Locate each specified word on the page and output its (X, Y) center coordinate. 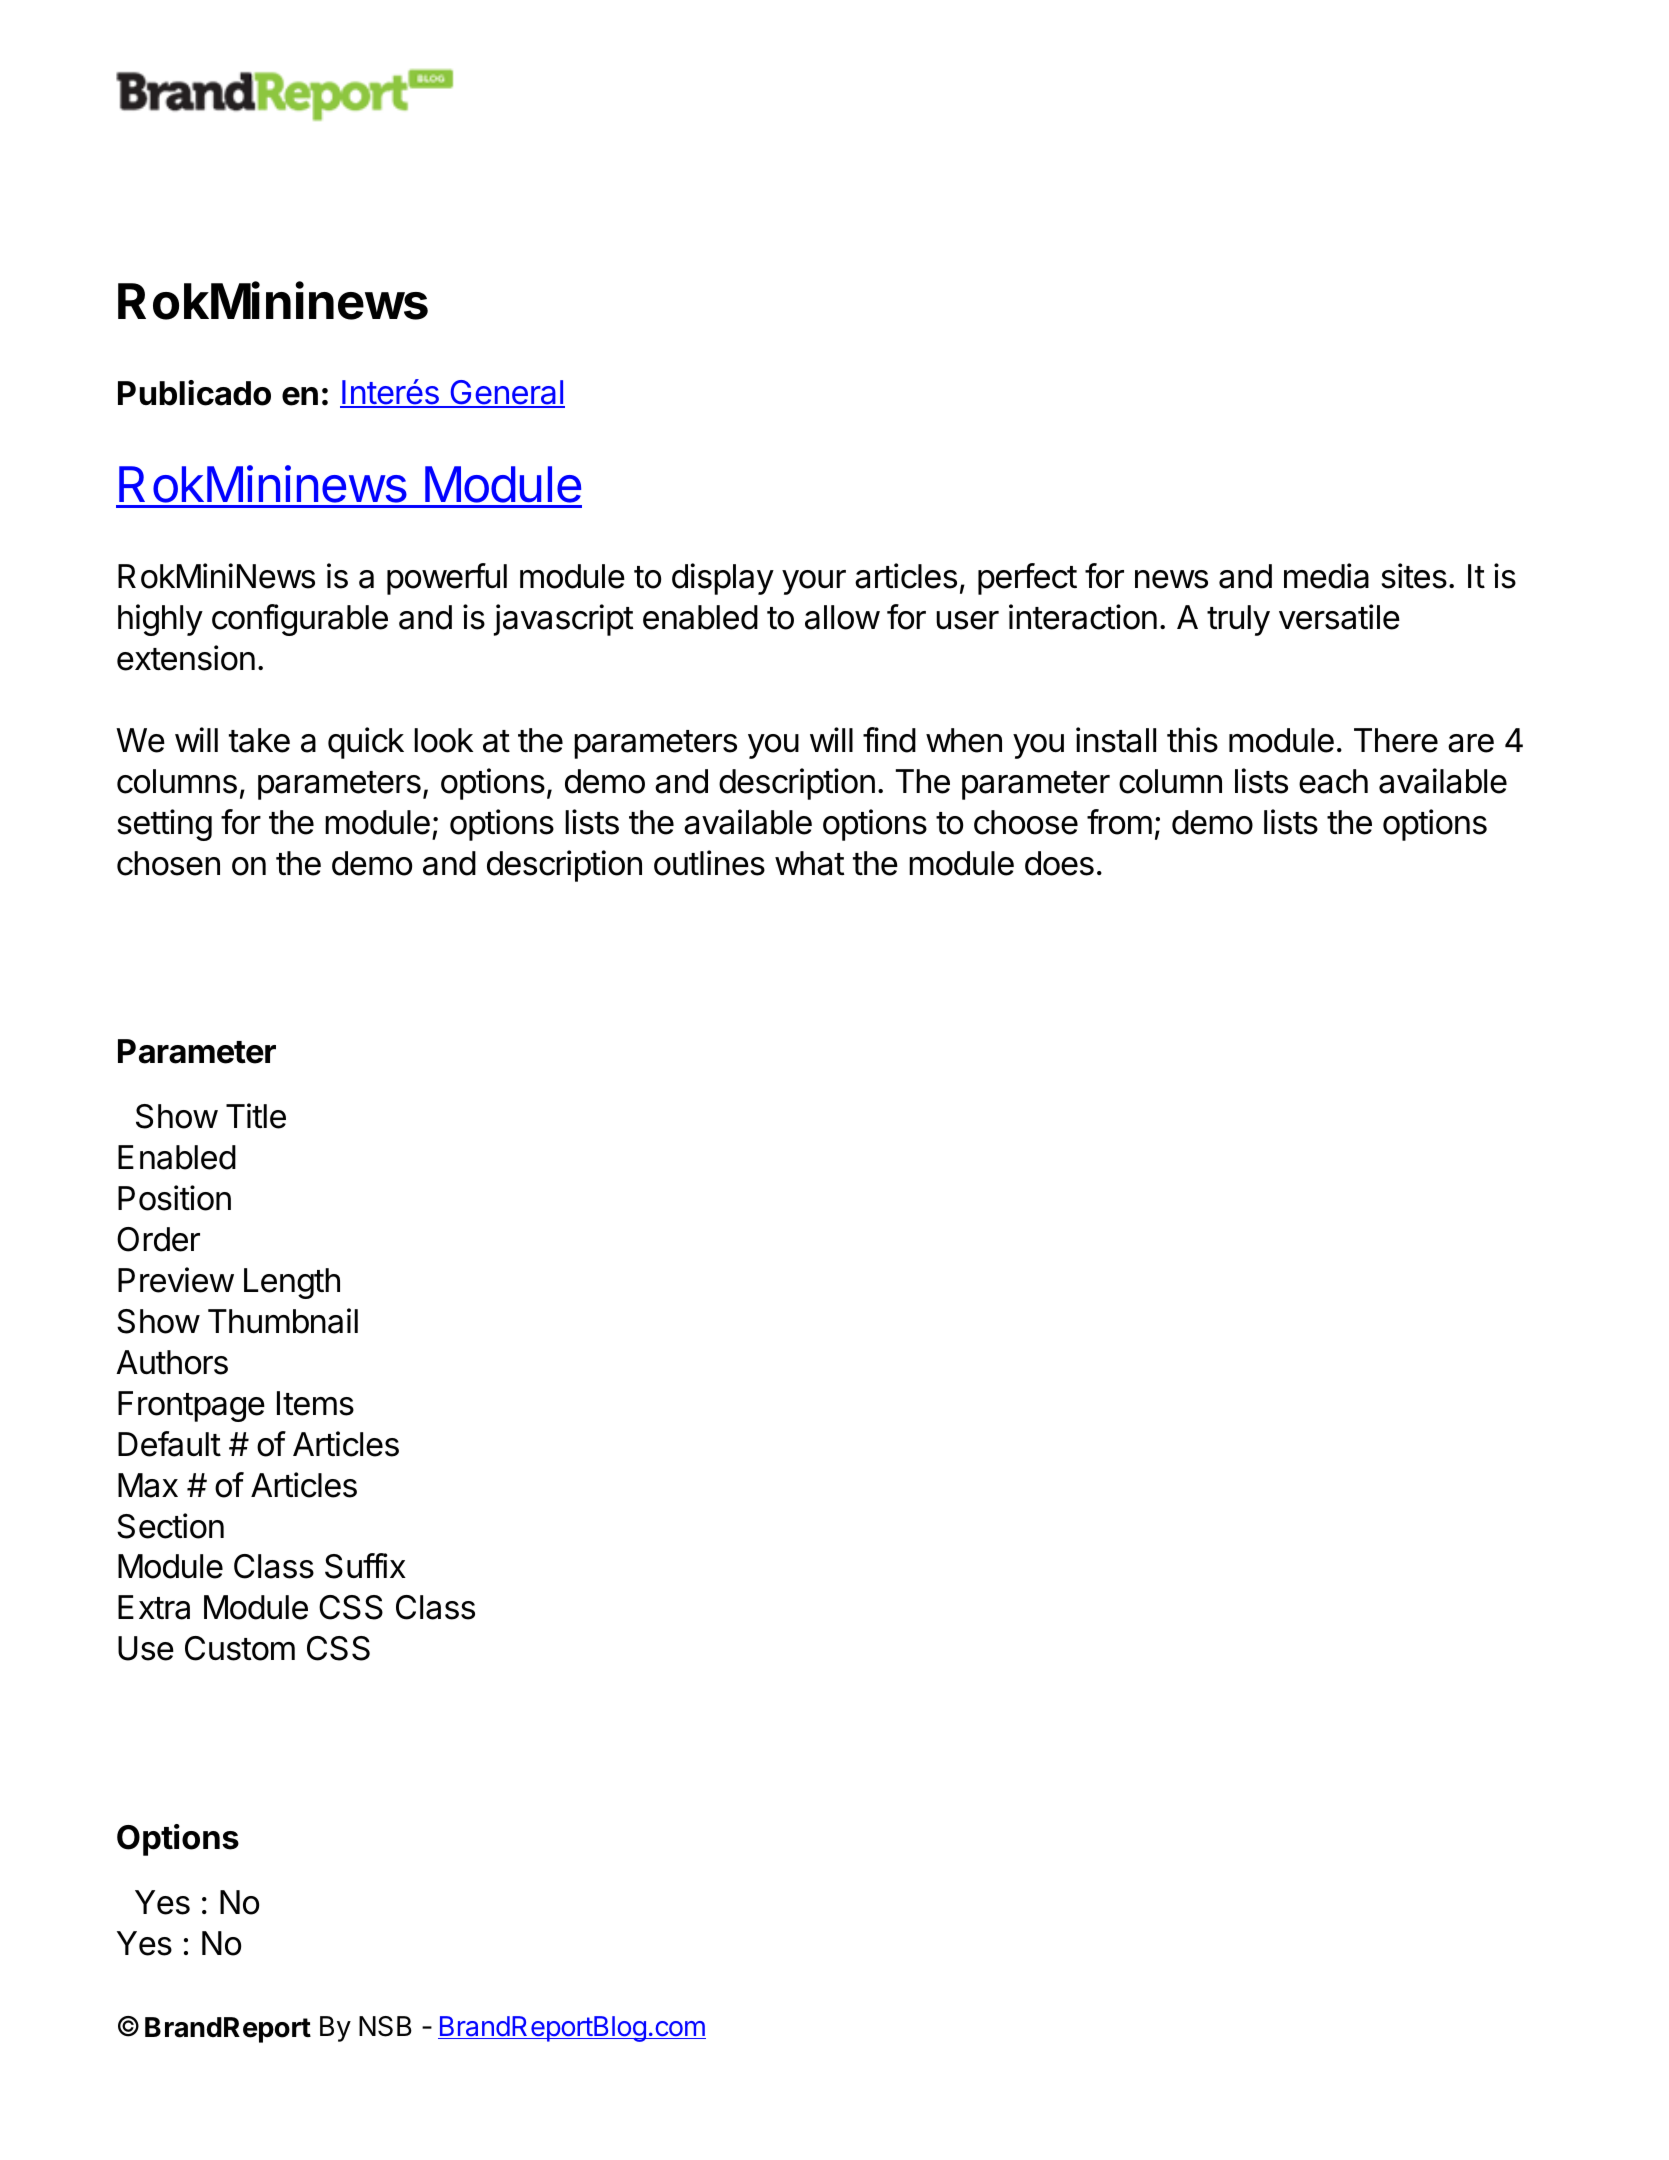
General (506, 394)
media (1326, 576)
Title (256, 1116)
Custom (240, 1648)
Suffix (365, 1566)
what (809, 863)
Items (315, 1403)
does (1059, 863)
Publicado (194, 393)
